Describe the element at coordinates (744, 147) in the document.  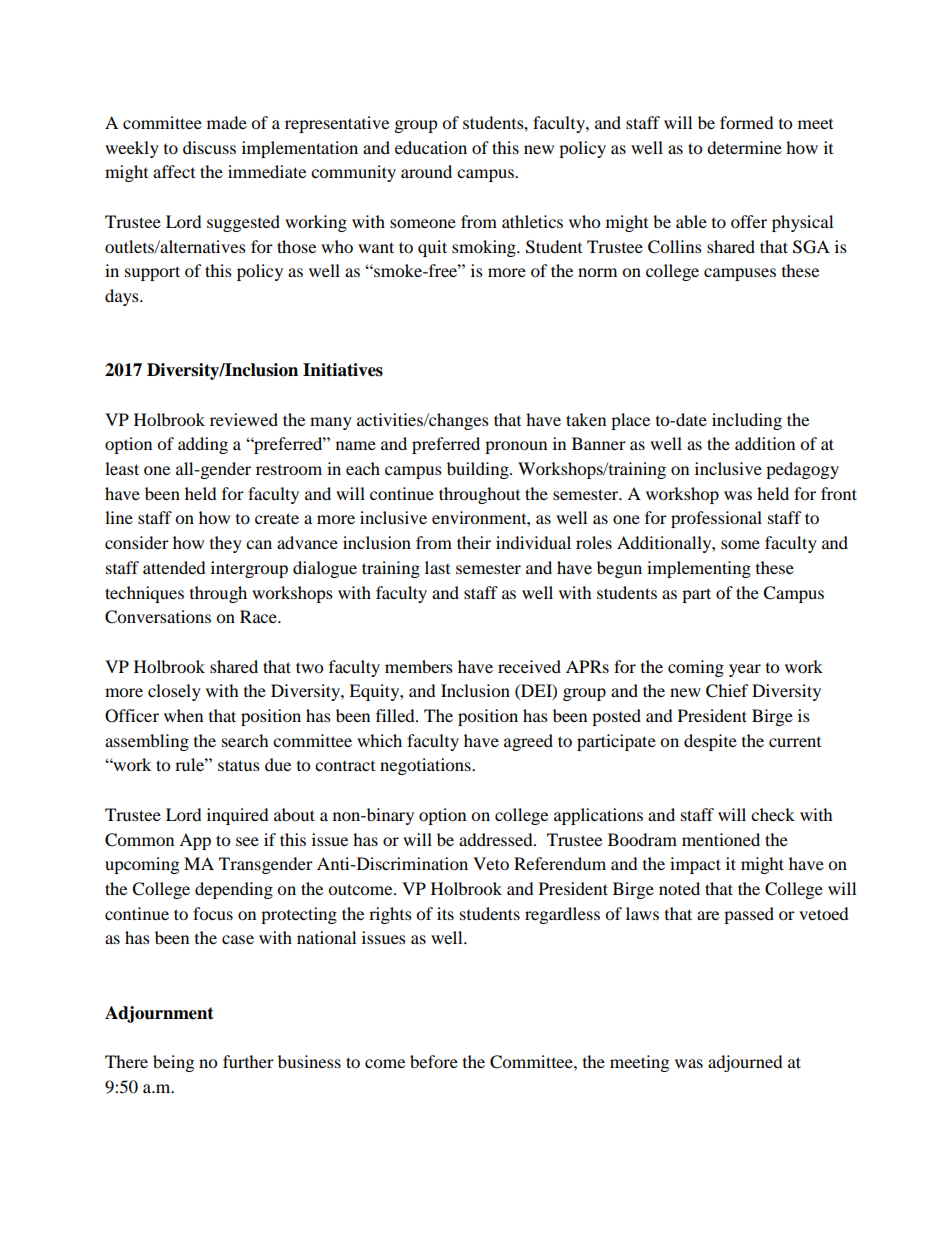
I see `determine` at that location.
